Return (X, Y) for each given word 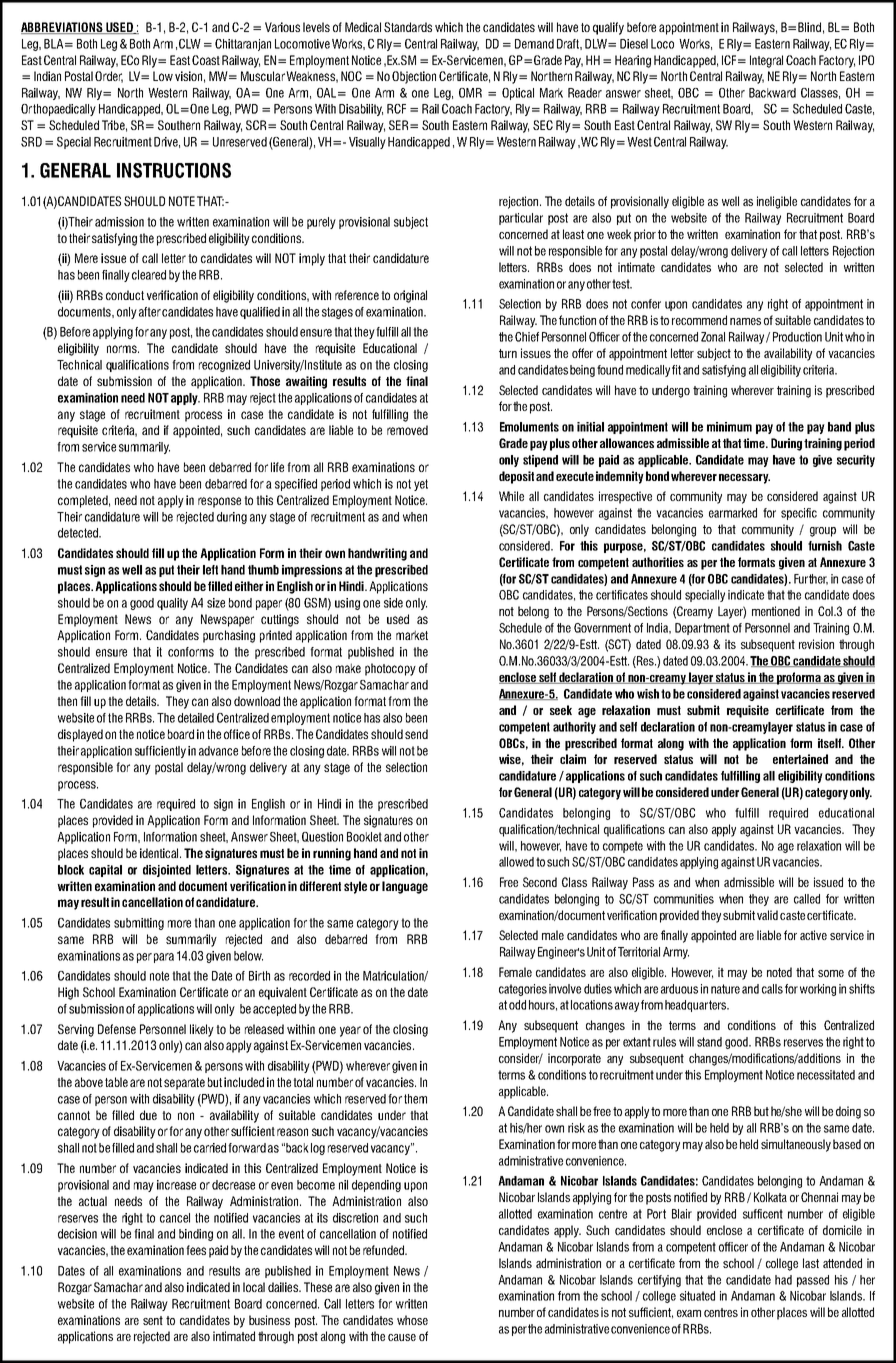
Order (109, 77)
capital (105, 871)
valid (767, 915)
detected (79, 533)
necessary (744, 479)
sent (153, 1320)
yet (421, 485)
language (405, 887)
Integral (766, 61)
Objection (414, 77)
